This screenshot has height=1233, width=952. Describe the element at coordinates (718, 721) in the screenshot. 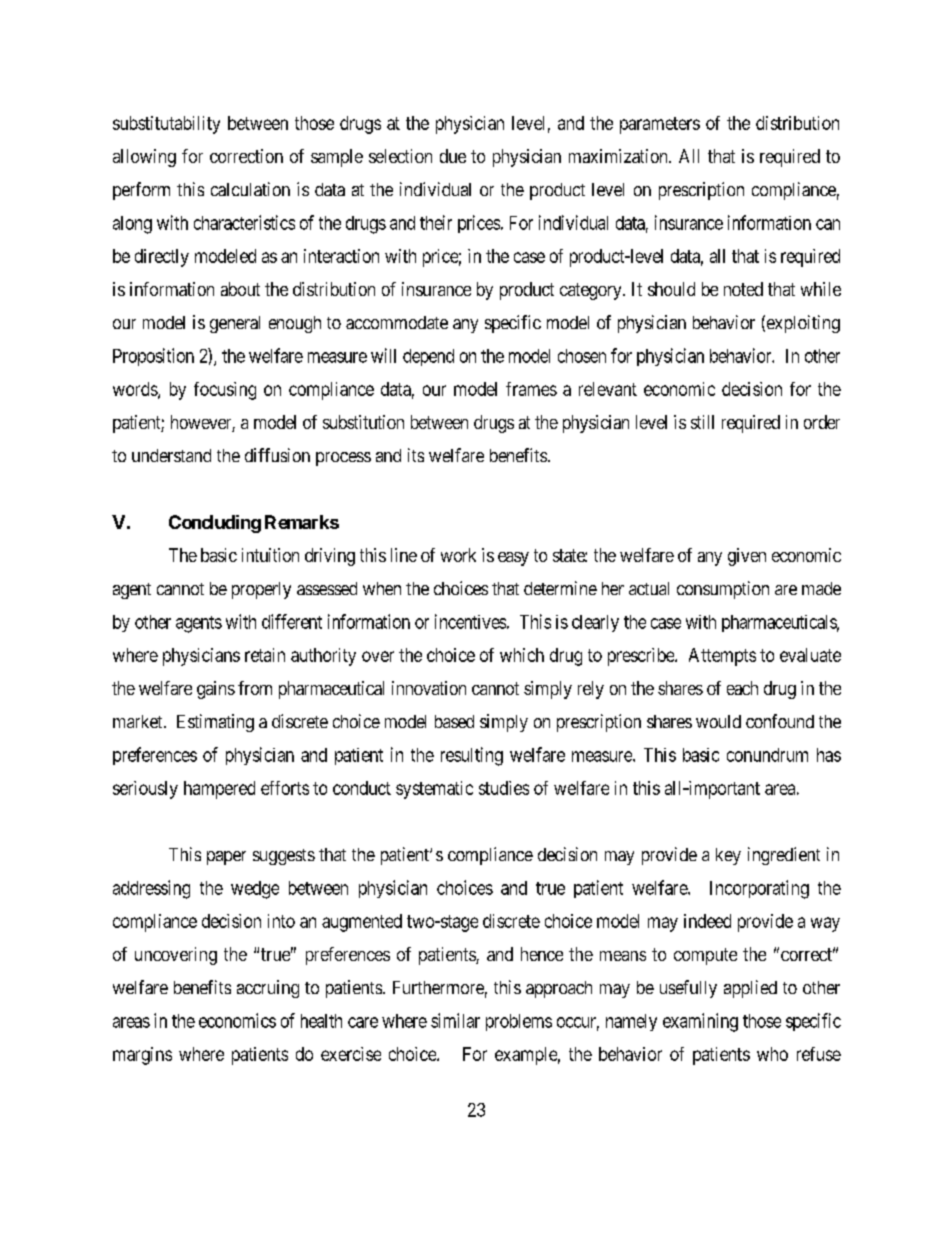

I see `would` at that location.
